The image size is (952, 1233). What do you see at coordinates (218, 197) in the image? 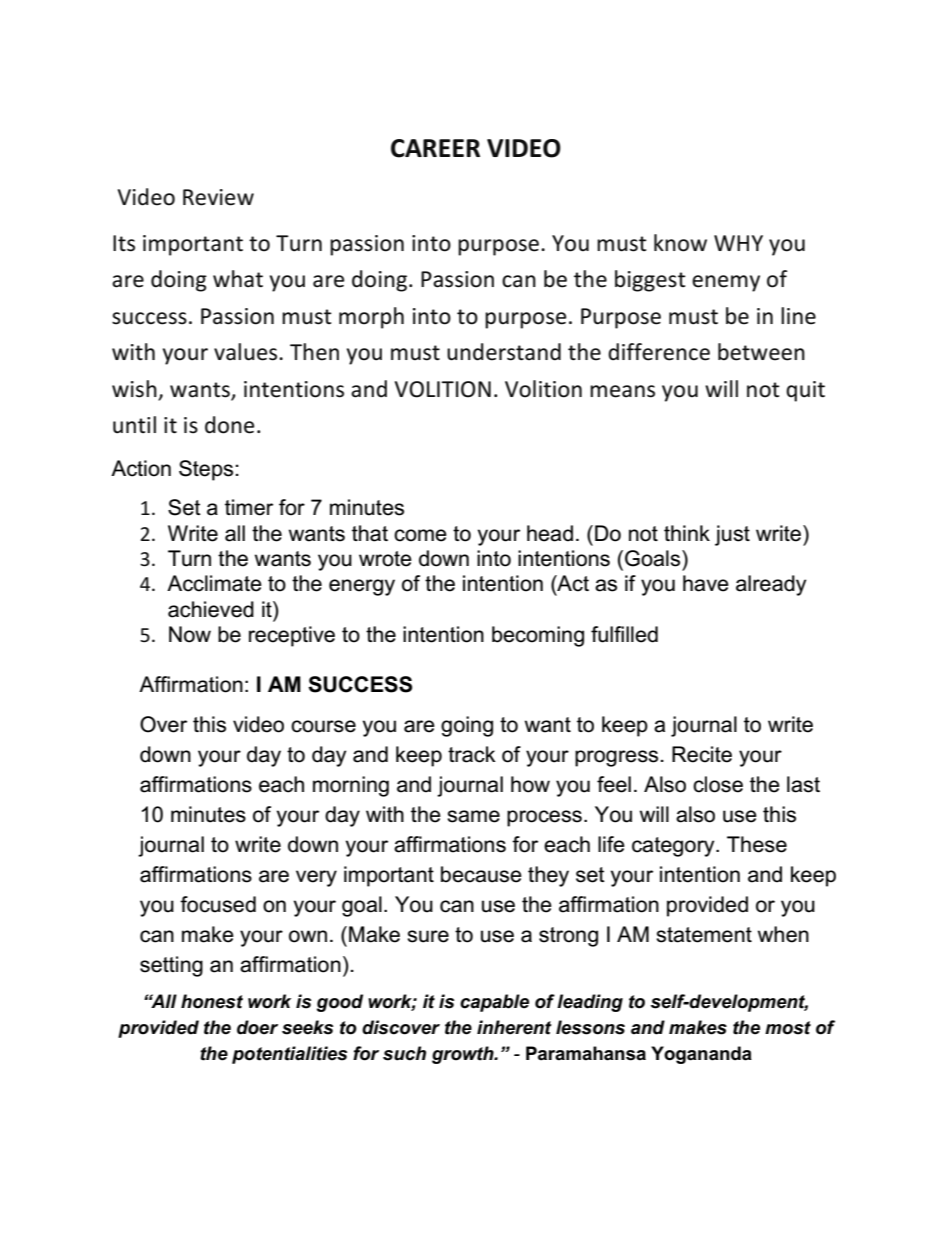
I see `Review` at bounding box center [218, 197].
